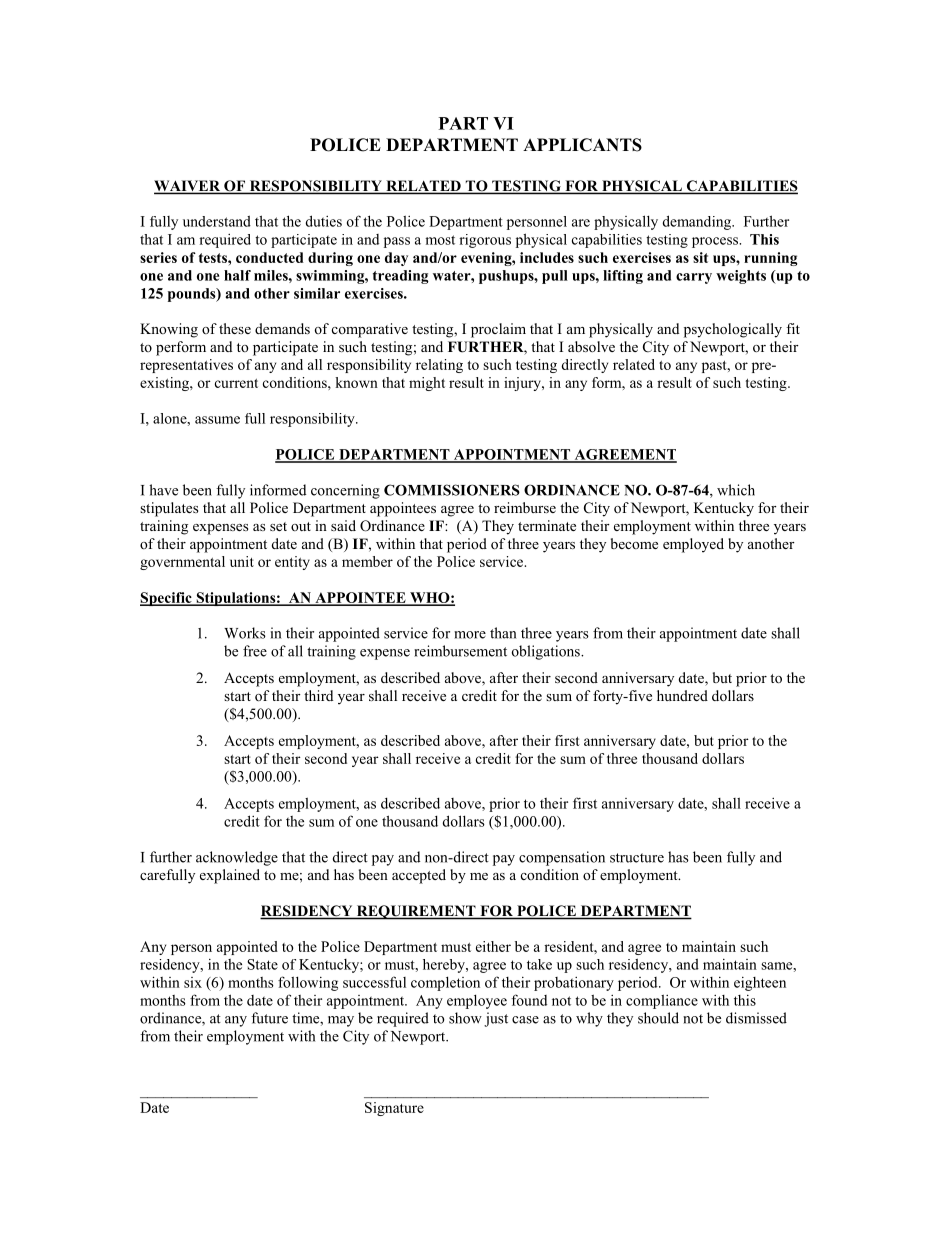  I want to click on dismissed, so click(756, 1018).
